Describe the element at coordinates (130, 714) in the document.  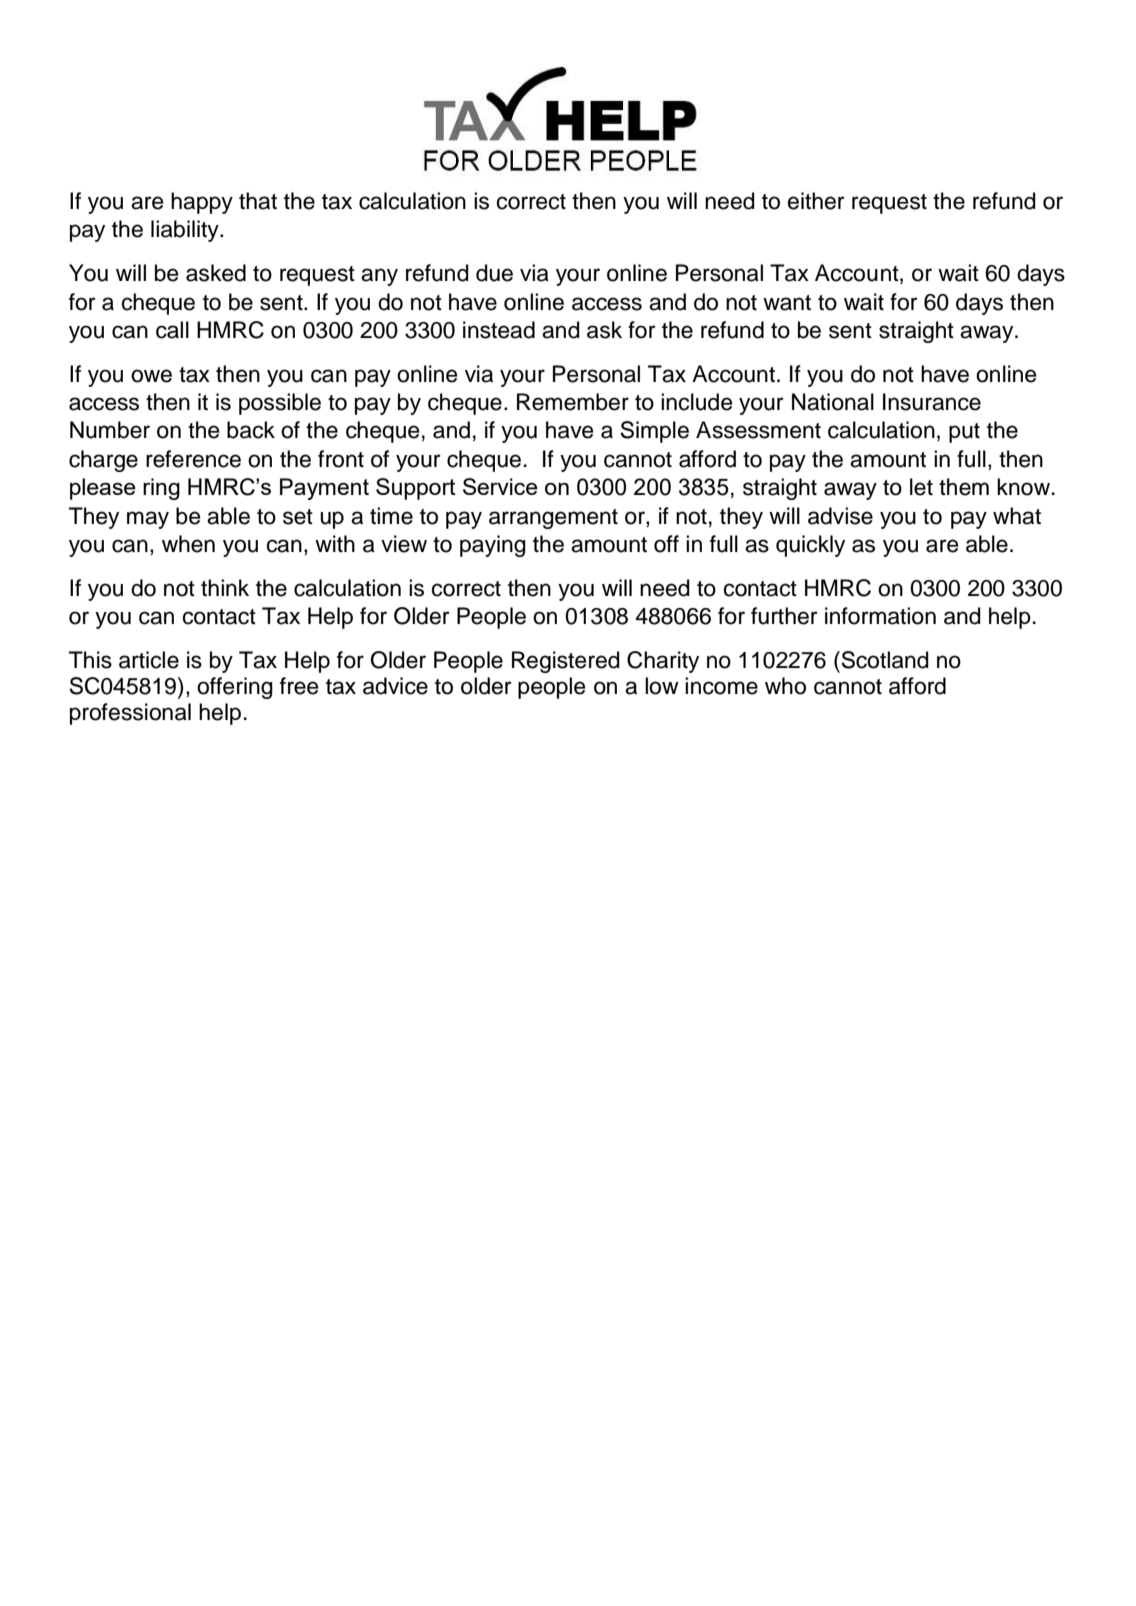
I see `professional` at that location.
